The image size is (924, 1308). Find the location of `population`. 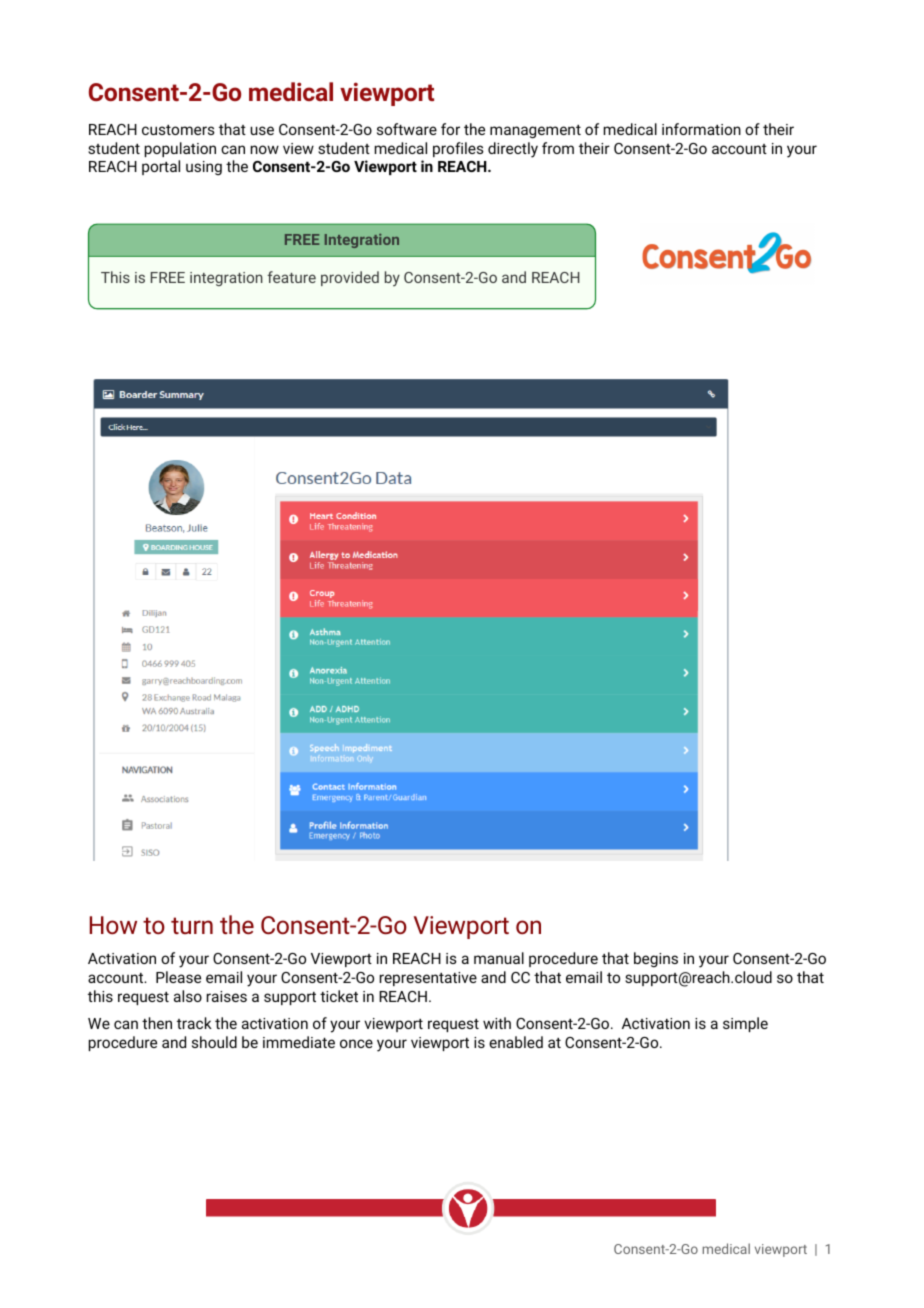

population is located at coordinates (180, 149).
